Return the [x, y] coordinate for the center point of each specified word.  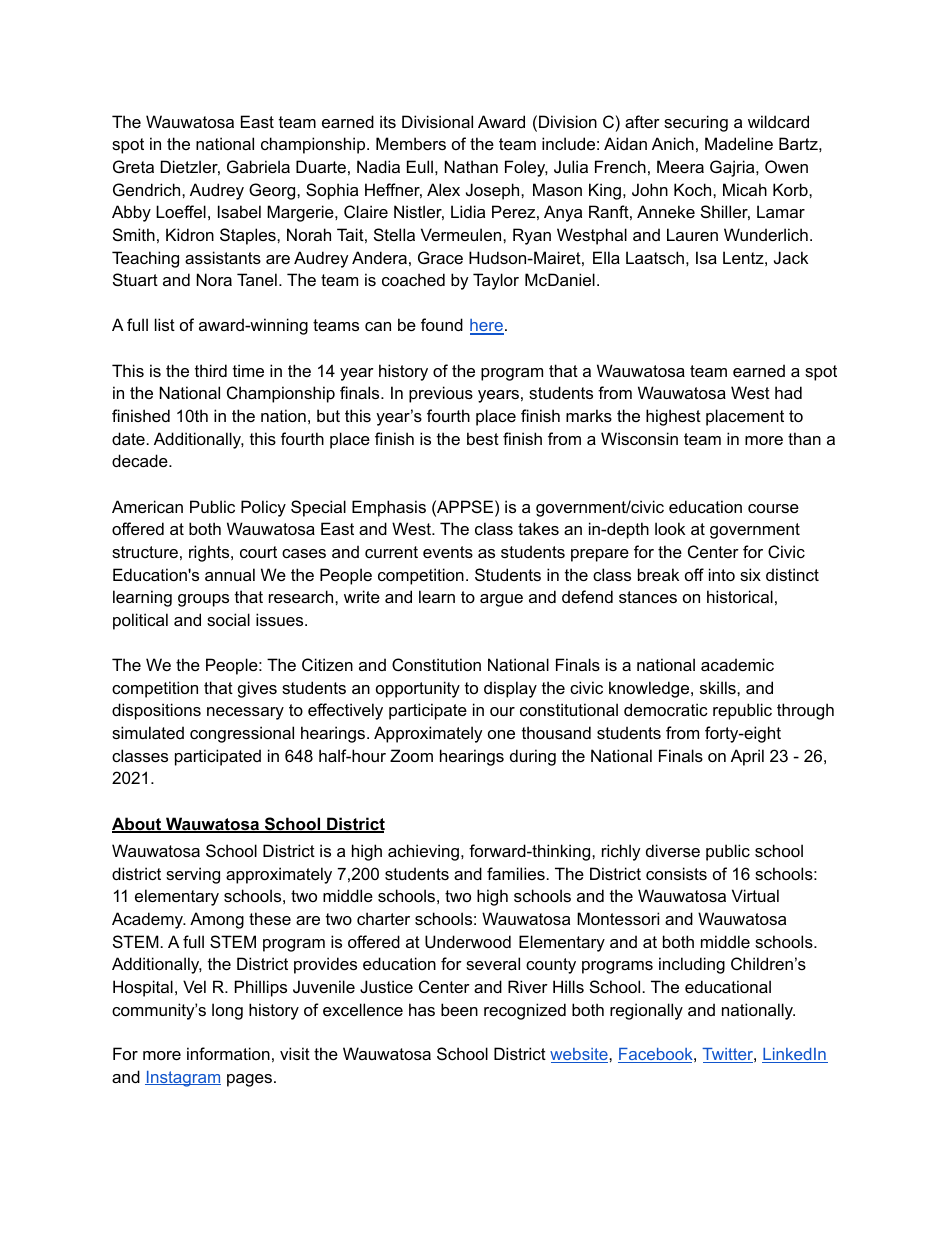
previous [441, 394]
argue [501, 600]
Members [411, 143]
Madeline [739, 143]
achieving [423, 852]
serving [193, 875]
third [211, 370]
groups [203, 600]
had [788, 392]
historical [740, 596]
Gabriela [258, 166]
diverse [673, 850]
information [228, 1053]
